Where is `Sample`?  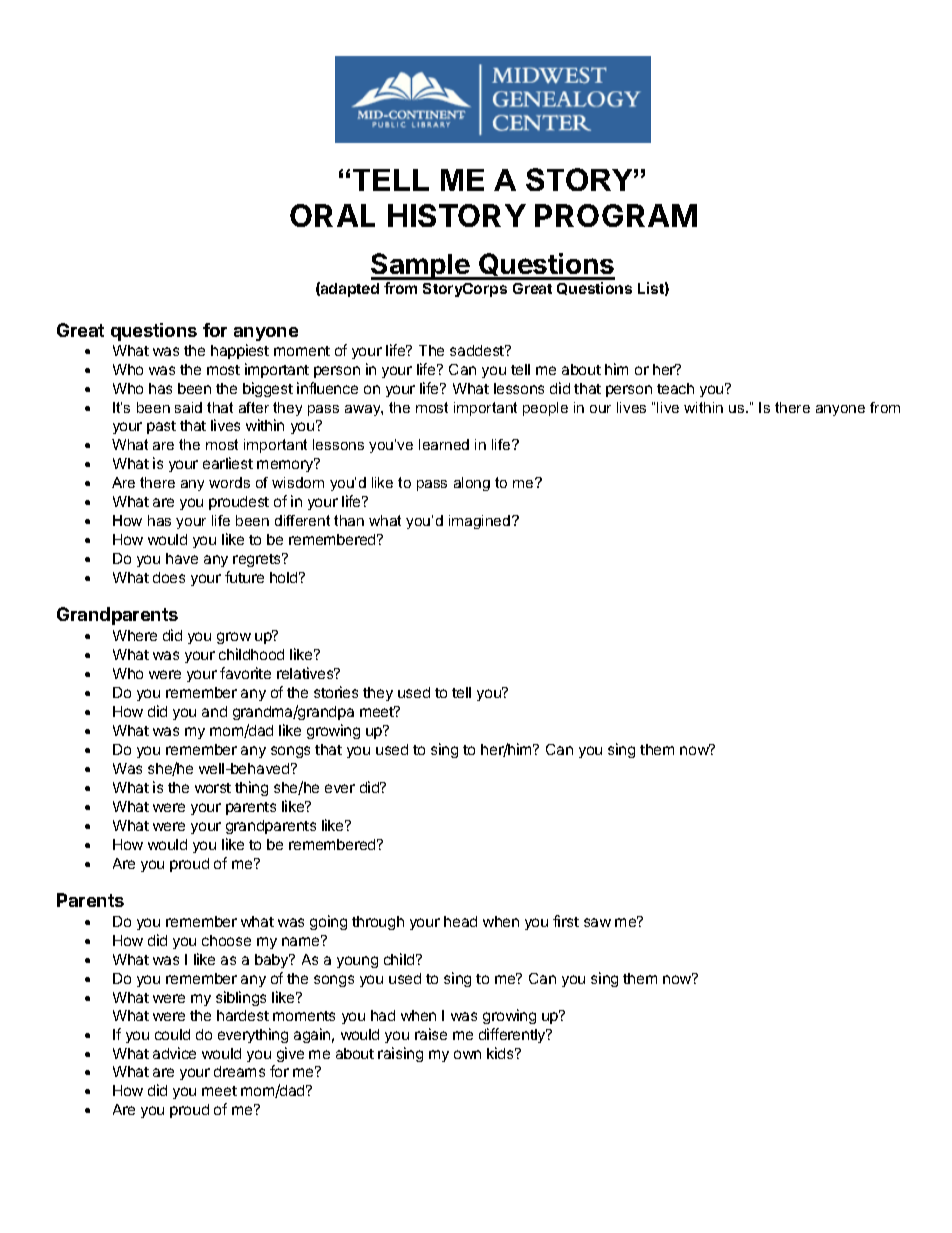 Sample is located at coordinates (421, 266).
